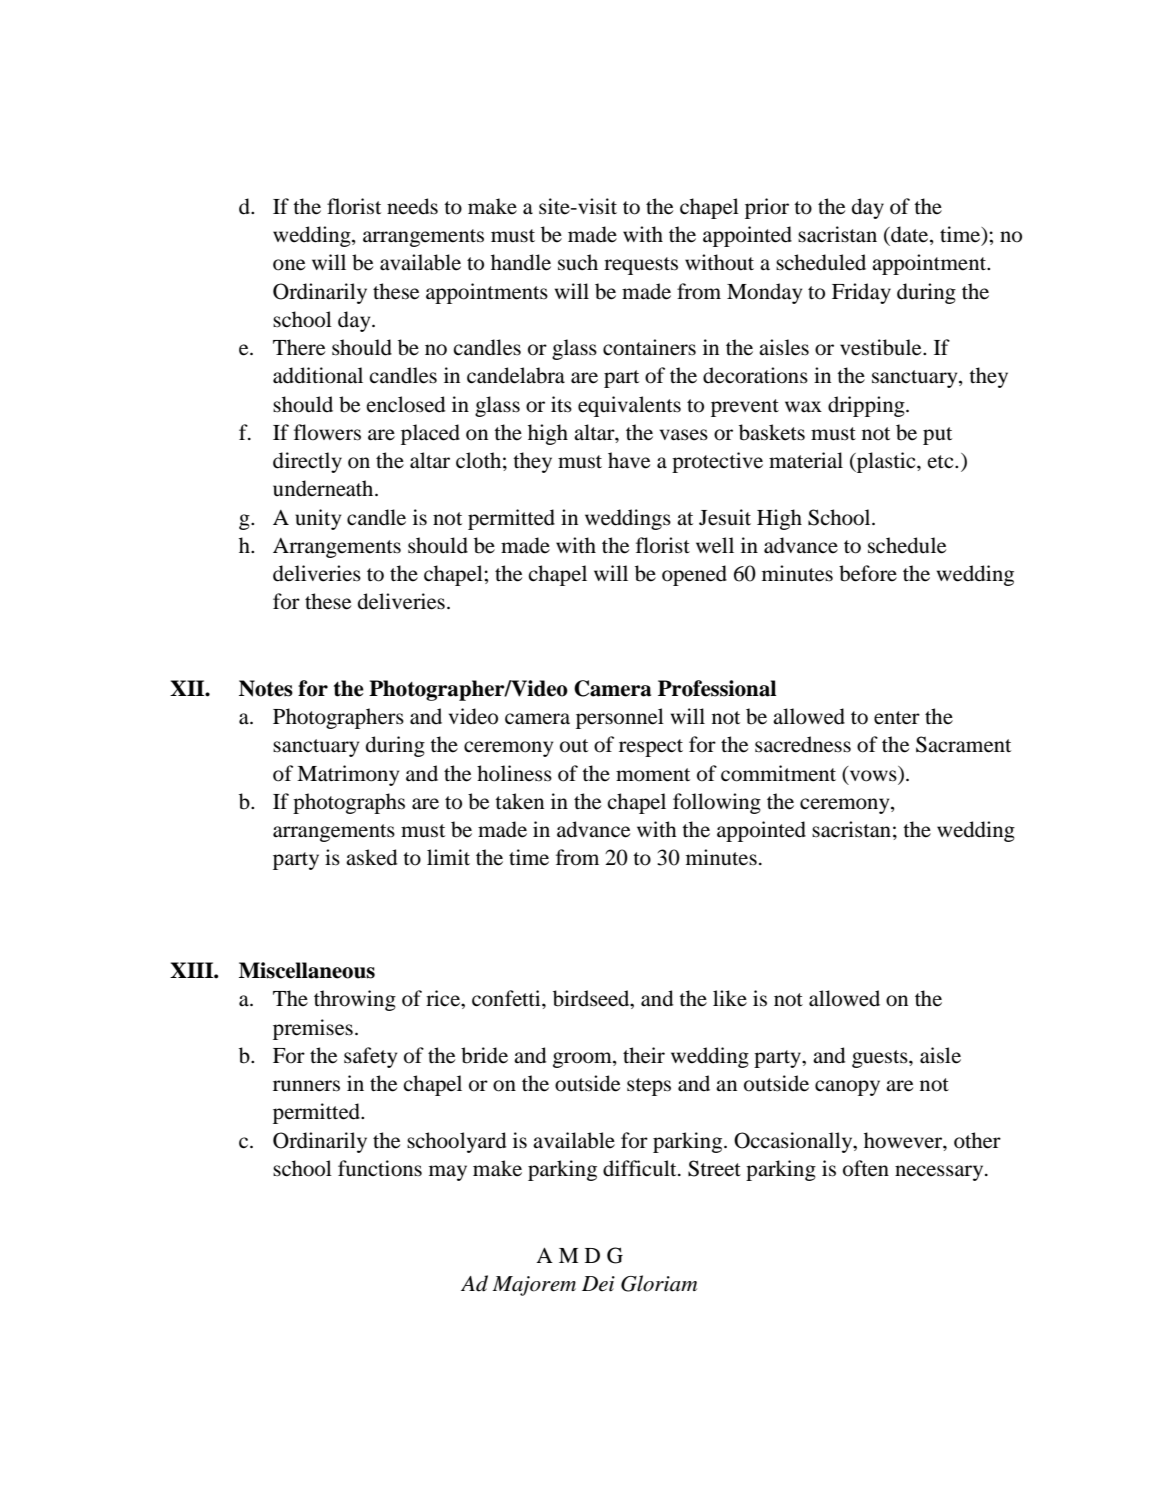 The width and height of the page is (1160, 1501). Describe the element at coordinates (370, 1057) in the page. I see `safety` at that location.
